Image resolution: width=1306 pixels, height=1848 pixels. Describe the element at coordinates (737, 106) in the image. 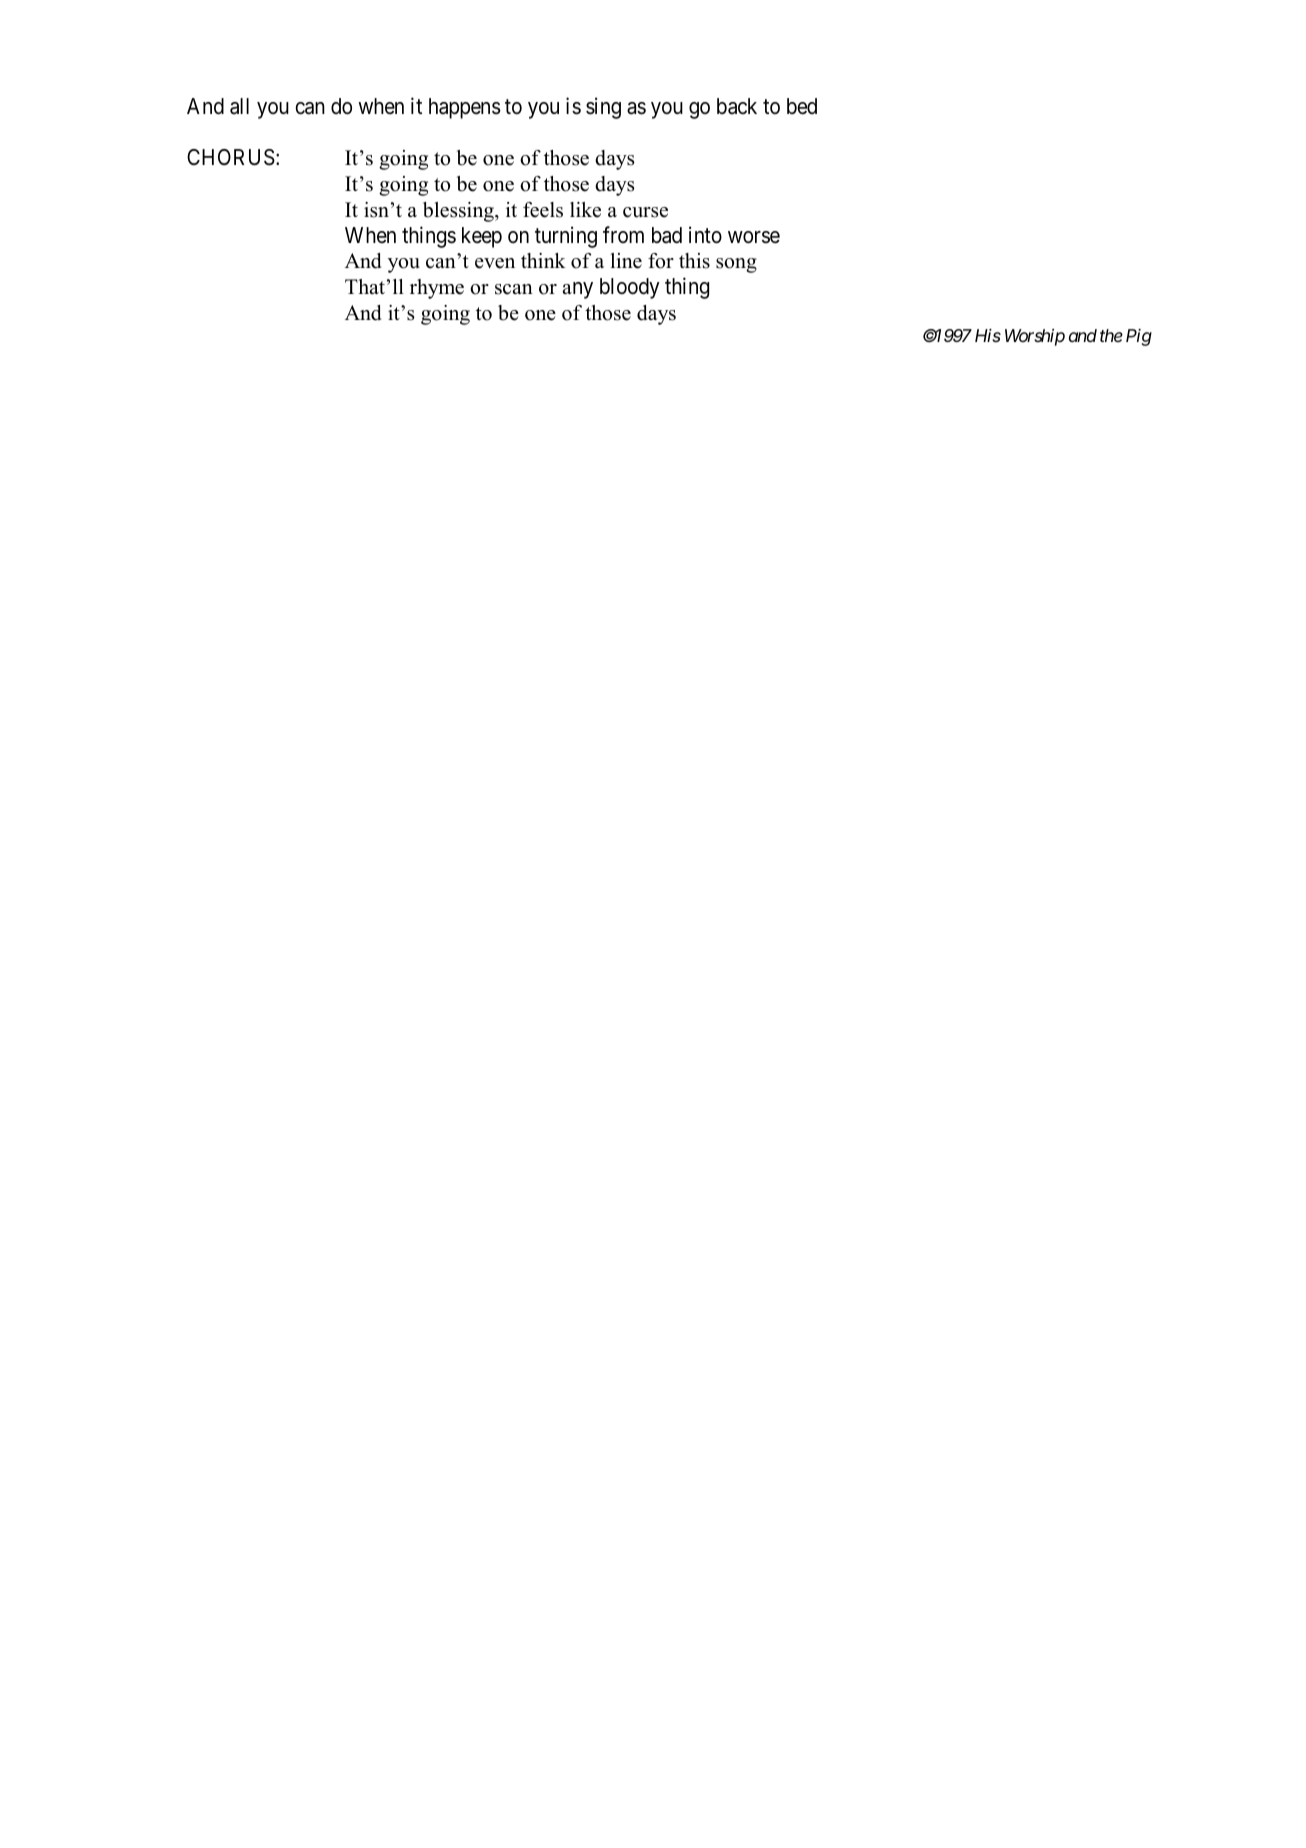

I see `back` at that location.
